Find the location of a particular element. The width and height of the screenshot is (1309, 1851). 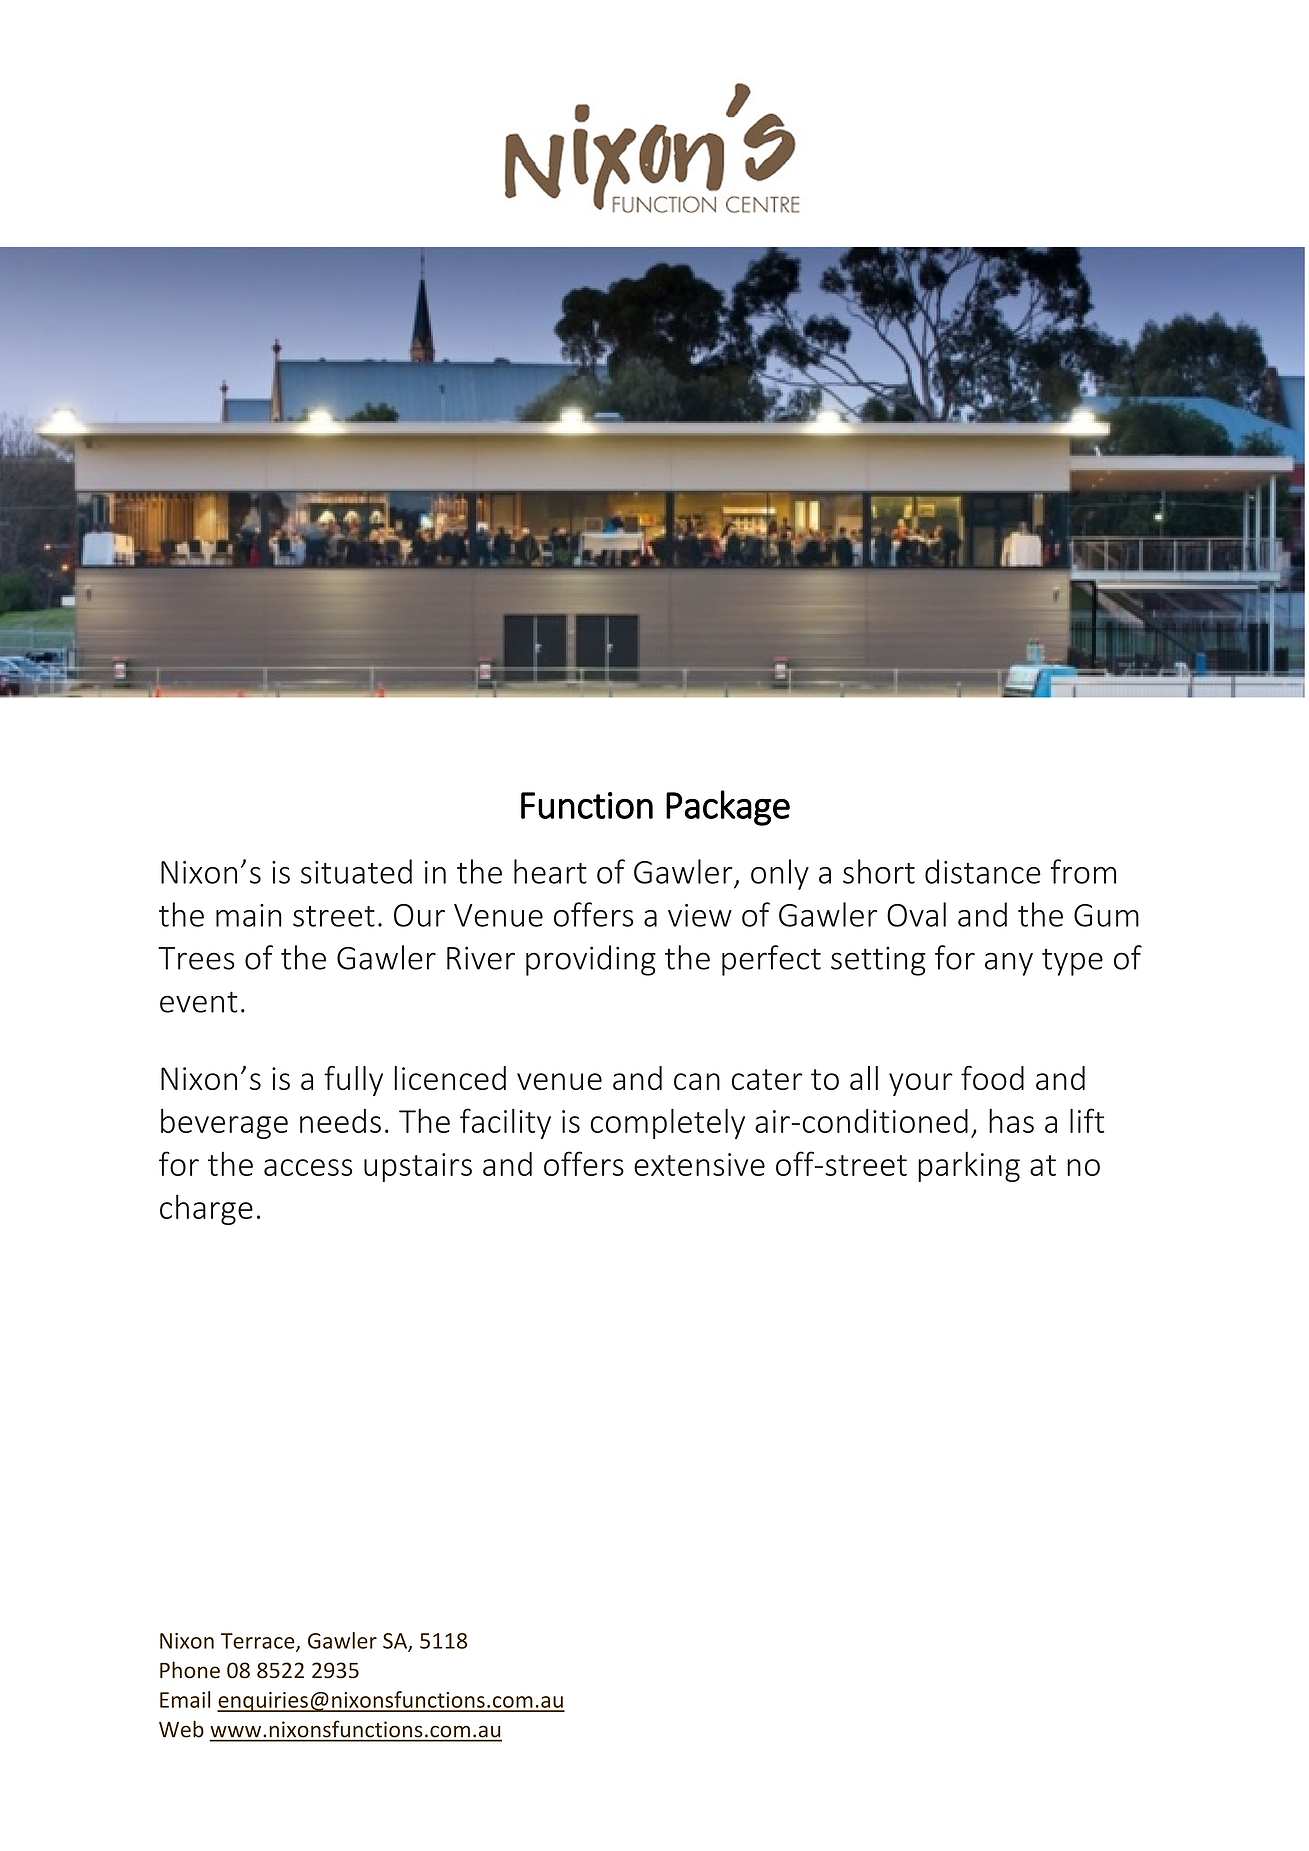

Terrace is located at coordinates (259, 1642).
